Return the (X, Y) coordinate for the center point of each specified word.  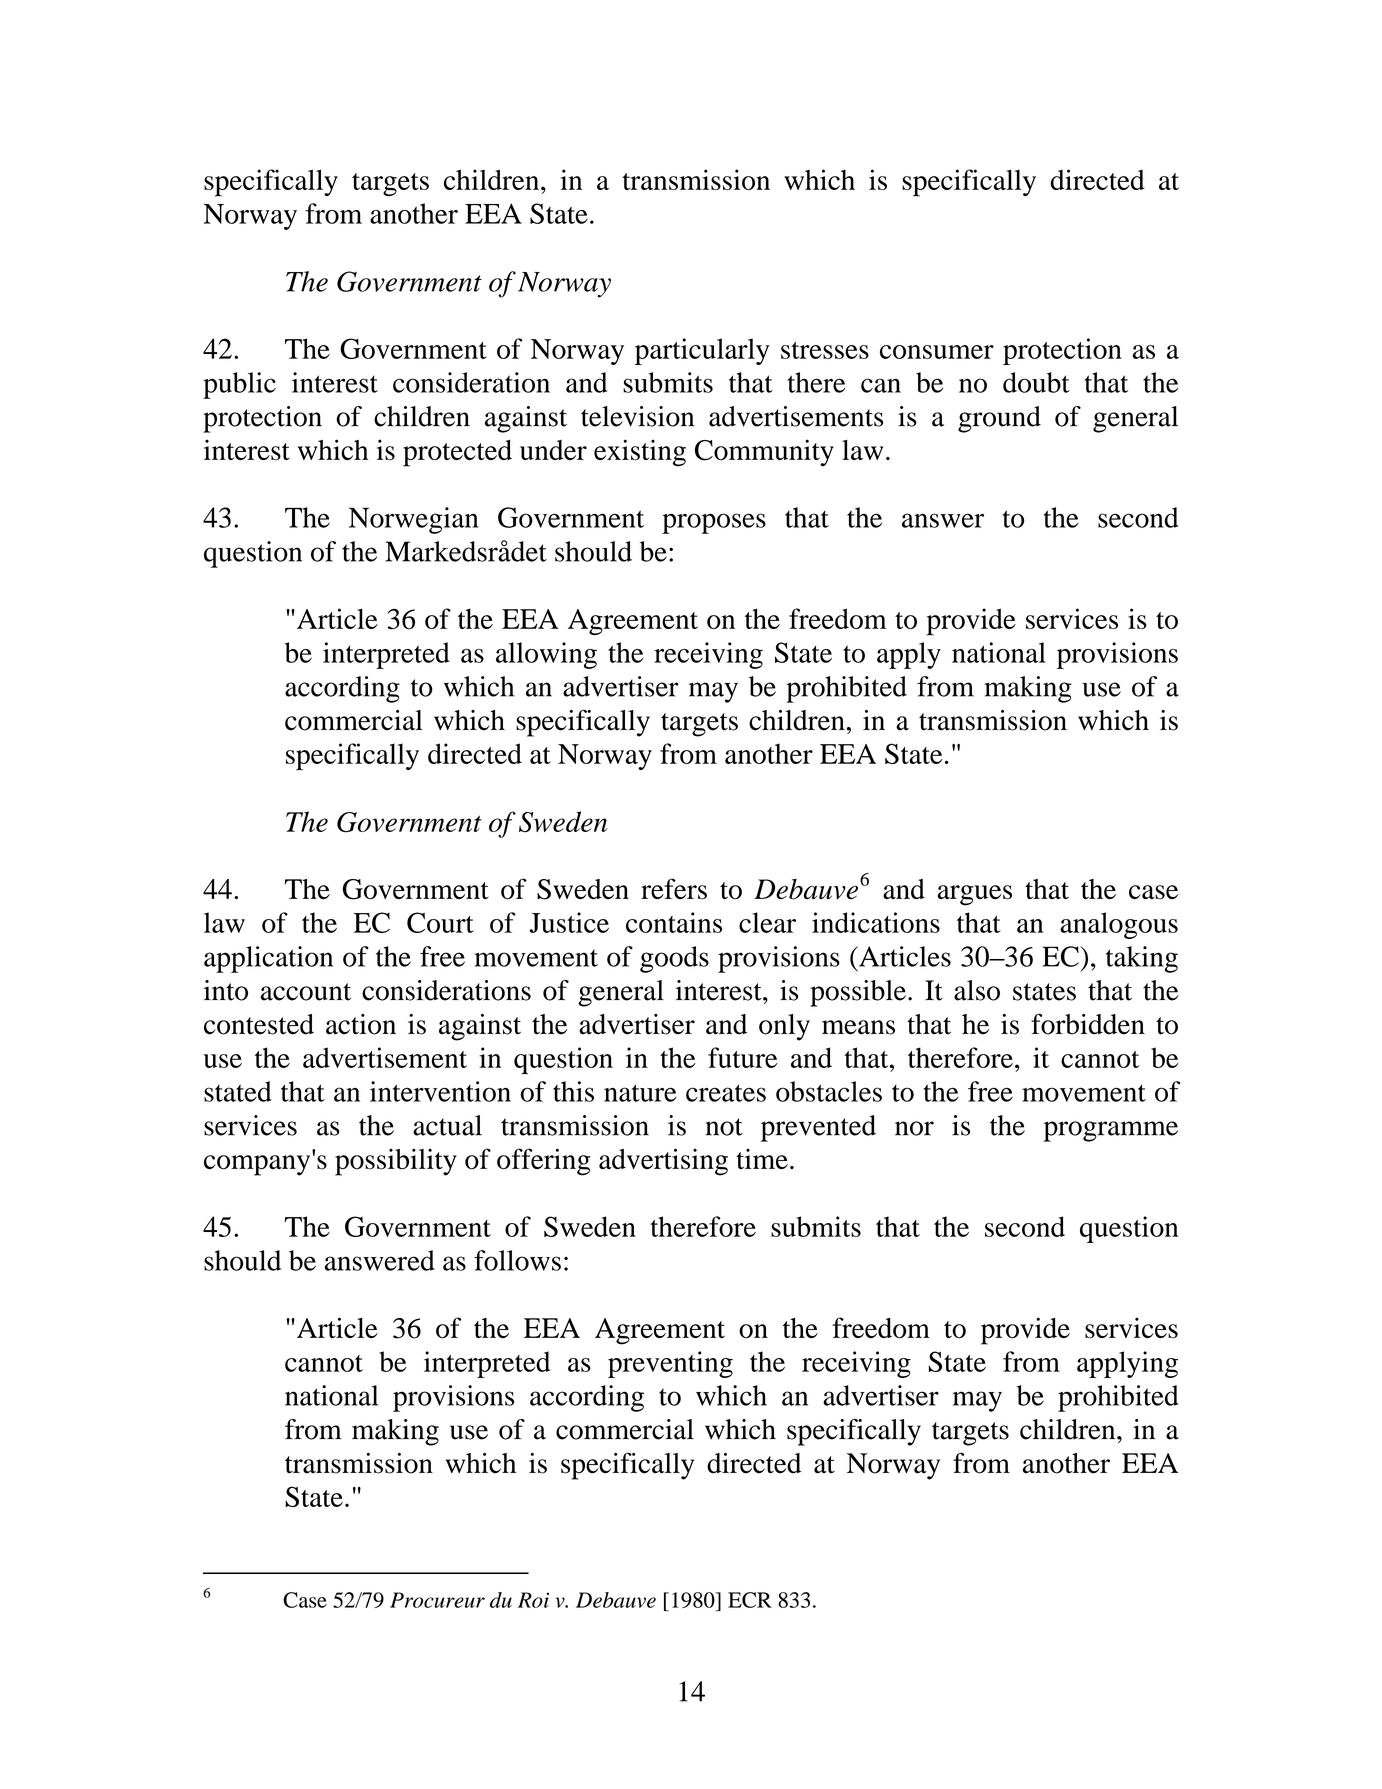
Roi (533, 1600)
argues (974, 895)
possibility (396, 1162)
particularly (702, 351)
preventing (670, 1364)
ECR (750, 1600)
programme (1111, 1131)
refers (674, 889)
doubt (1036, 382)
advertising (663, 1162)
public (239, 385)
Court (440, 922)
